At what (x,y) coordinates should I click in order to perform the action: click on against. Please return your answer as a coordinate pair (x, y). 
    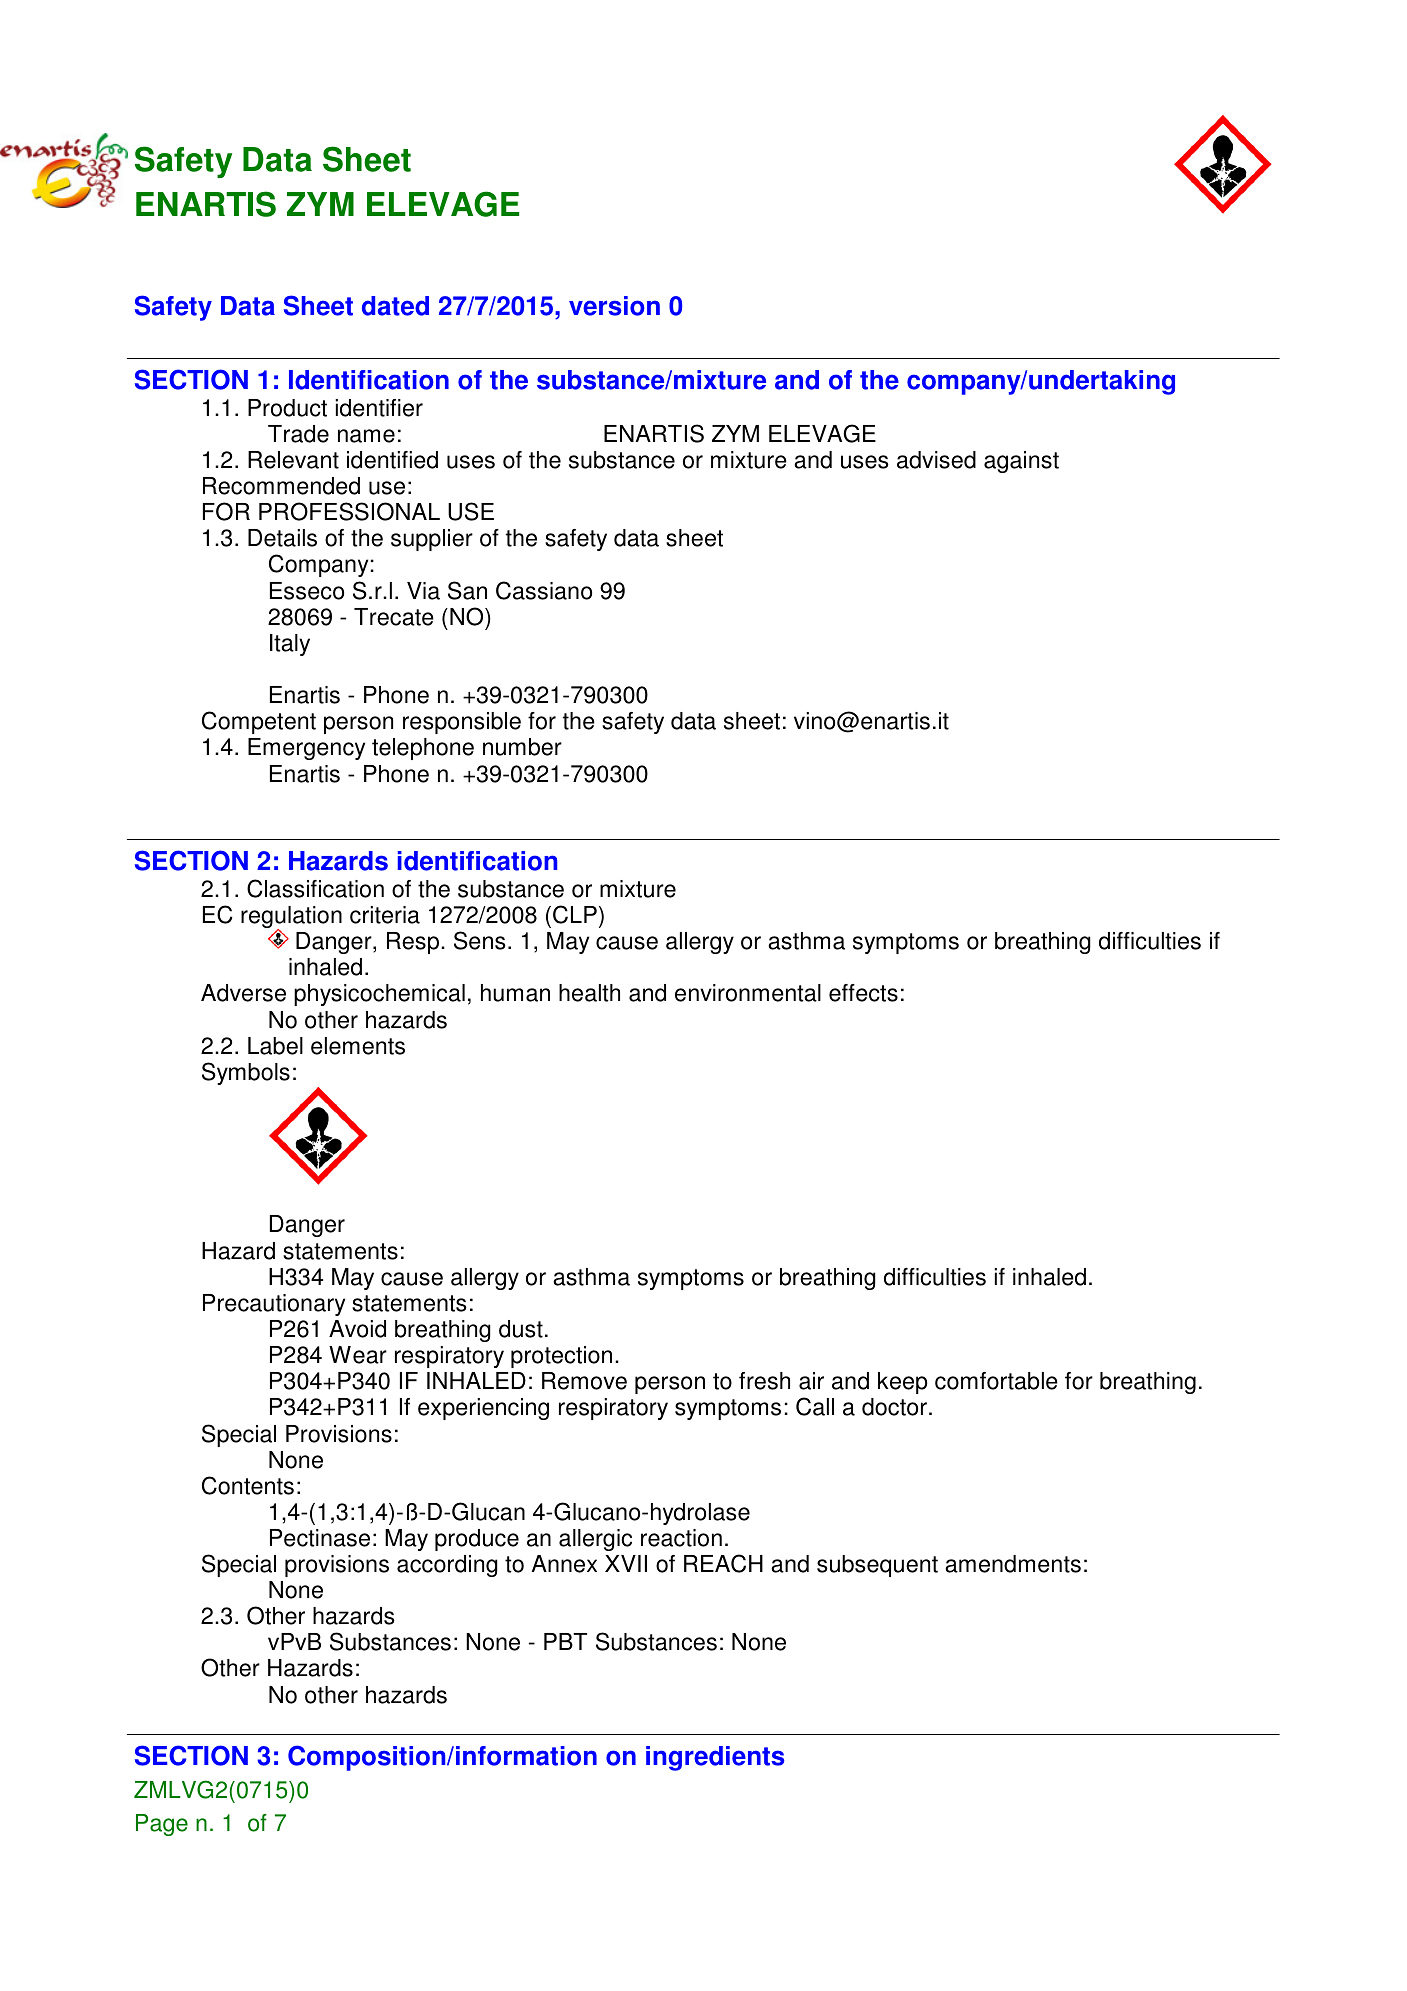
    Looking at the image, I should click on (1021, 462).
